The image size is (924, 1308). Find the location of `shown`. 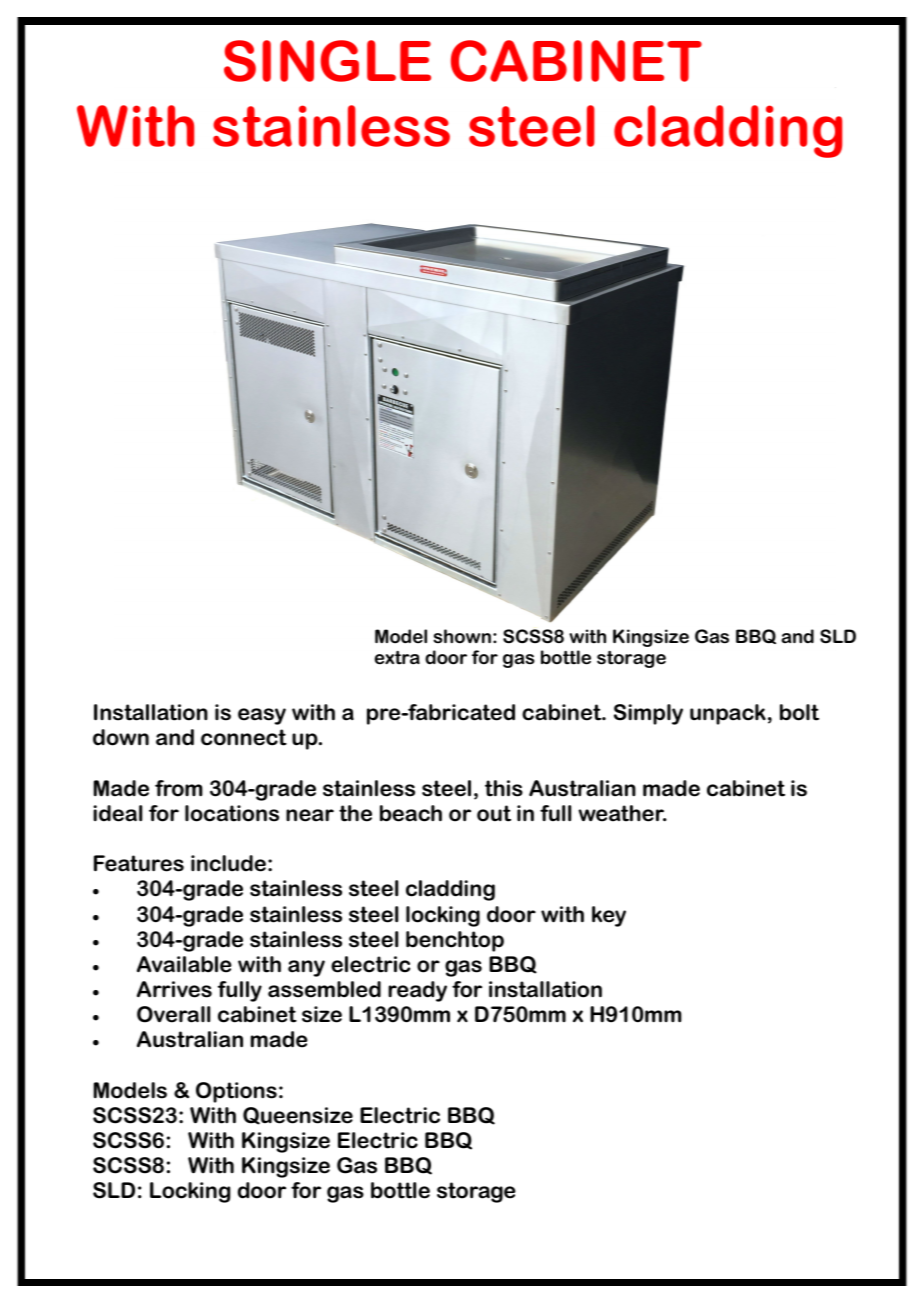

shown is located at coordinates (462, 636).
